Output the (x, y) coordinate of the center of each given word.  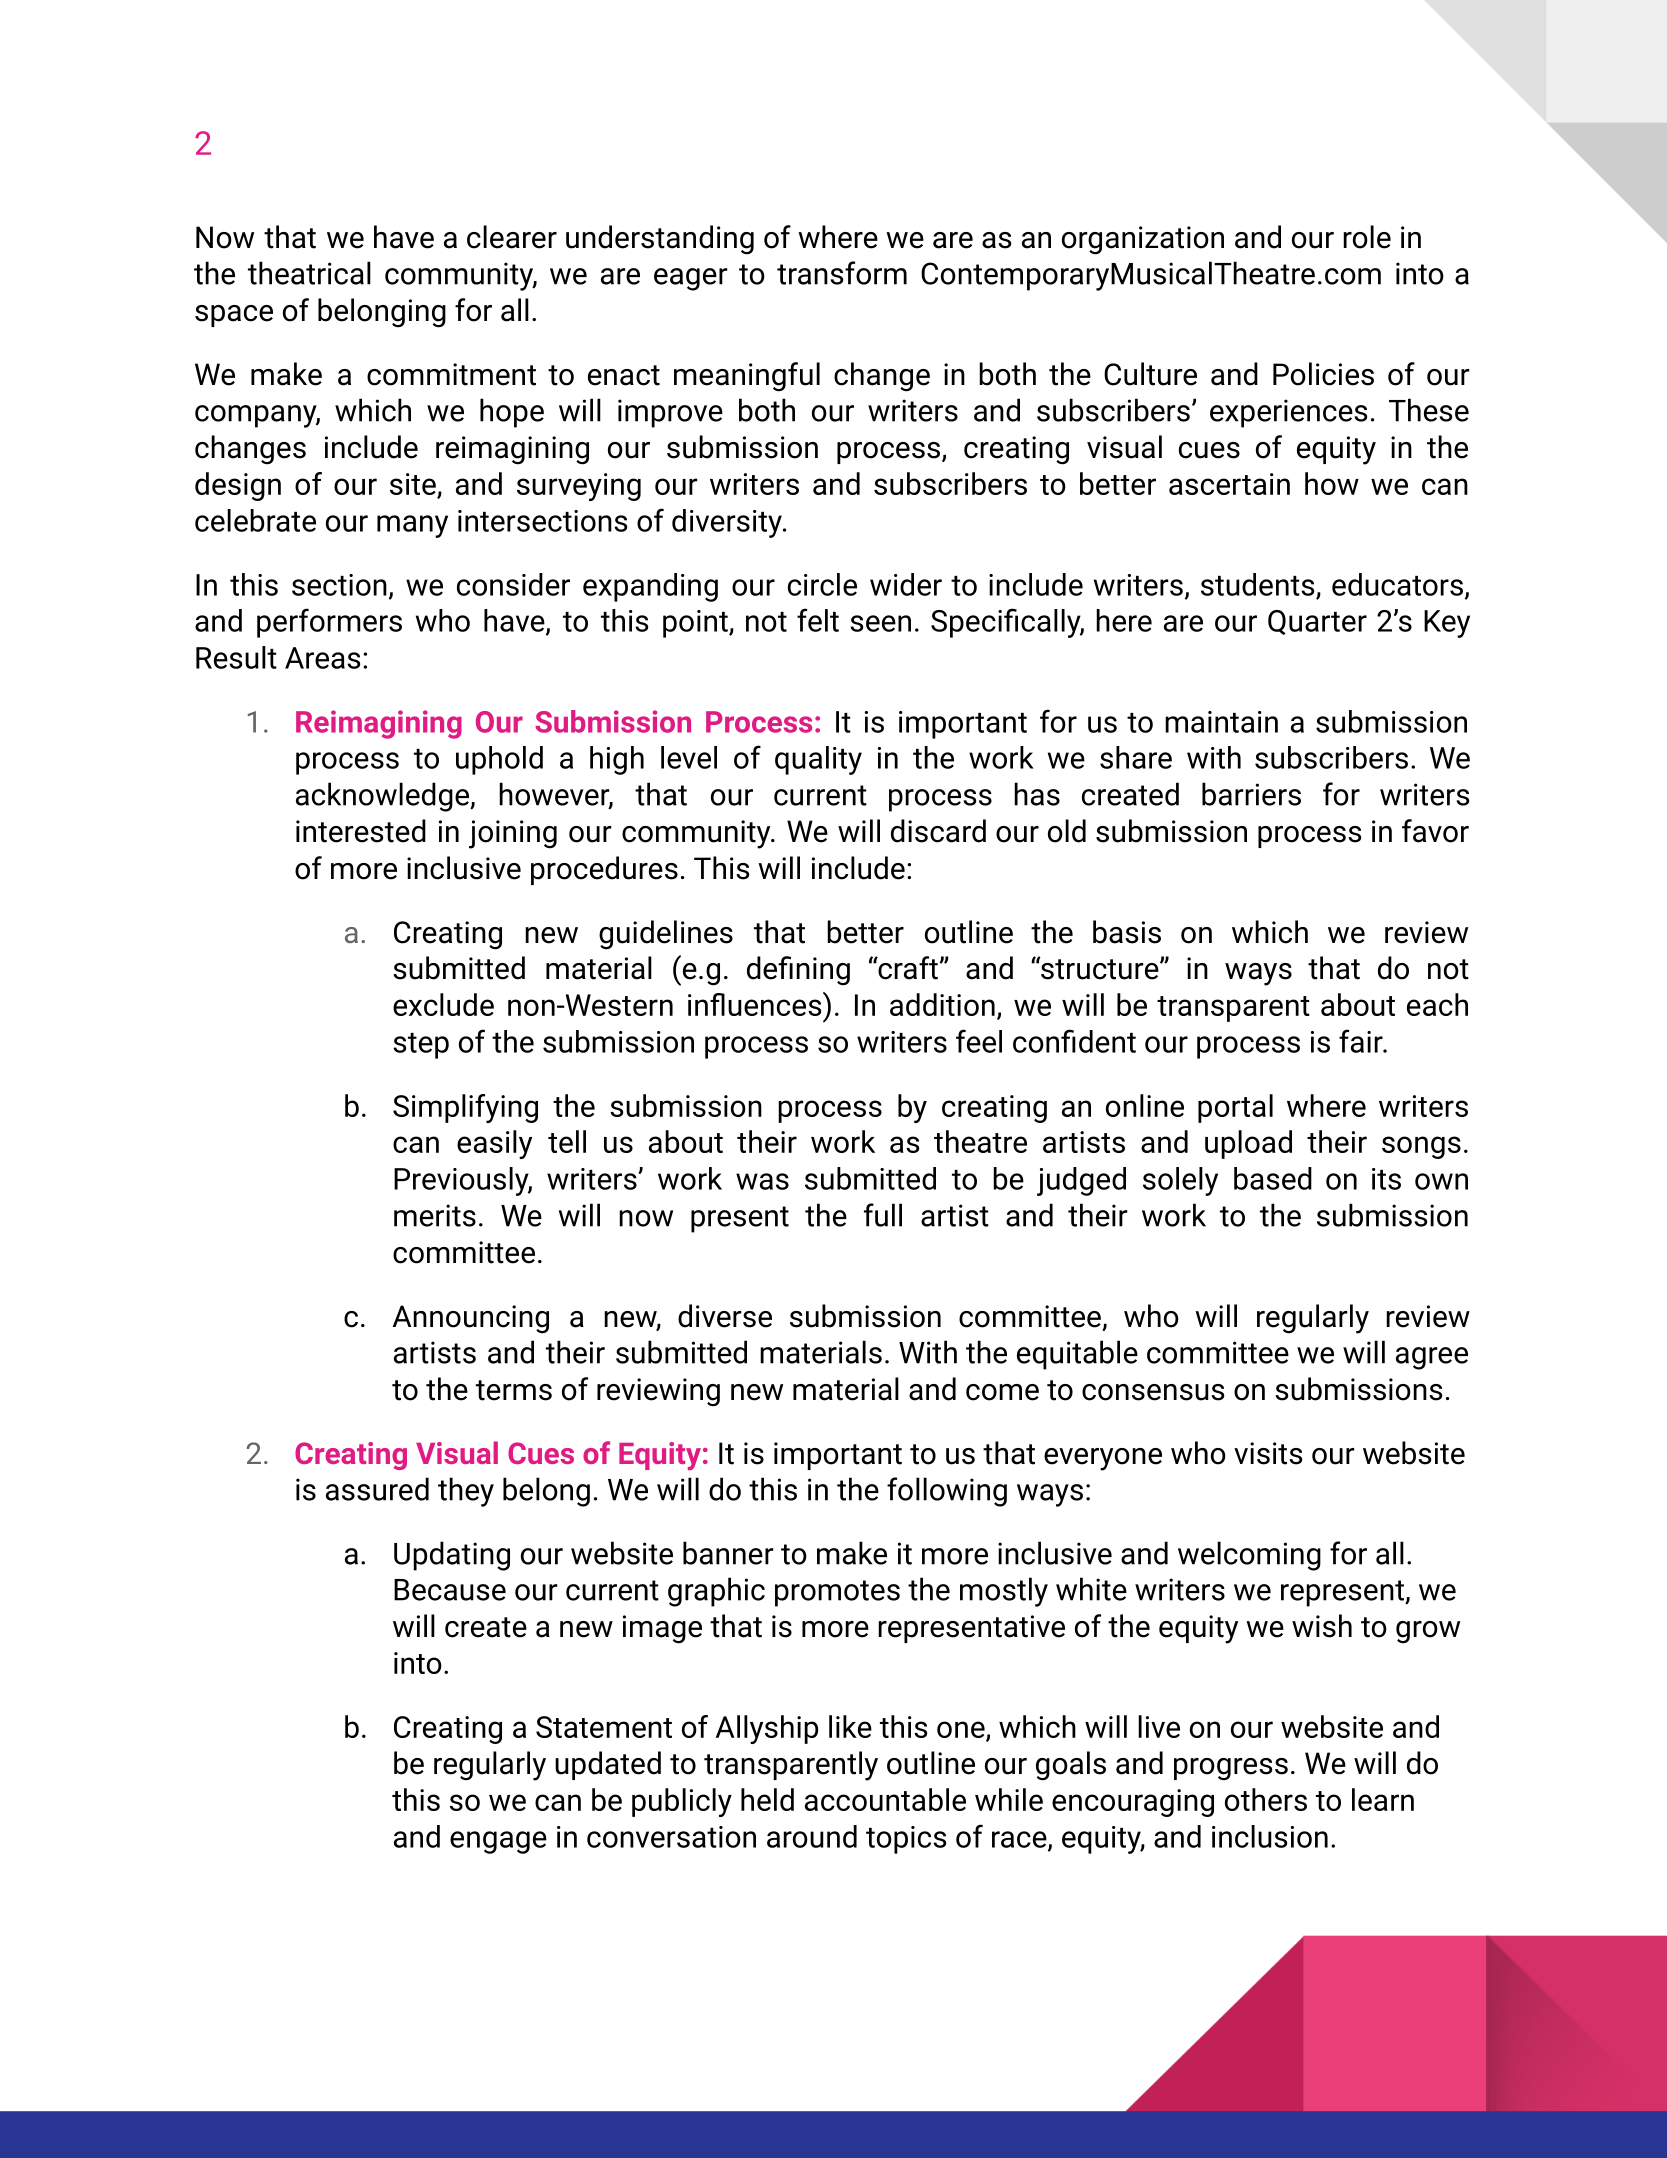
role (1367, 237)
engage (498, 1842)
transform (842, 273)
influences (756, 1004)
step (421, 1046)
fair (1362, 1041)
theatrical (309, 273)
